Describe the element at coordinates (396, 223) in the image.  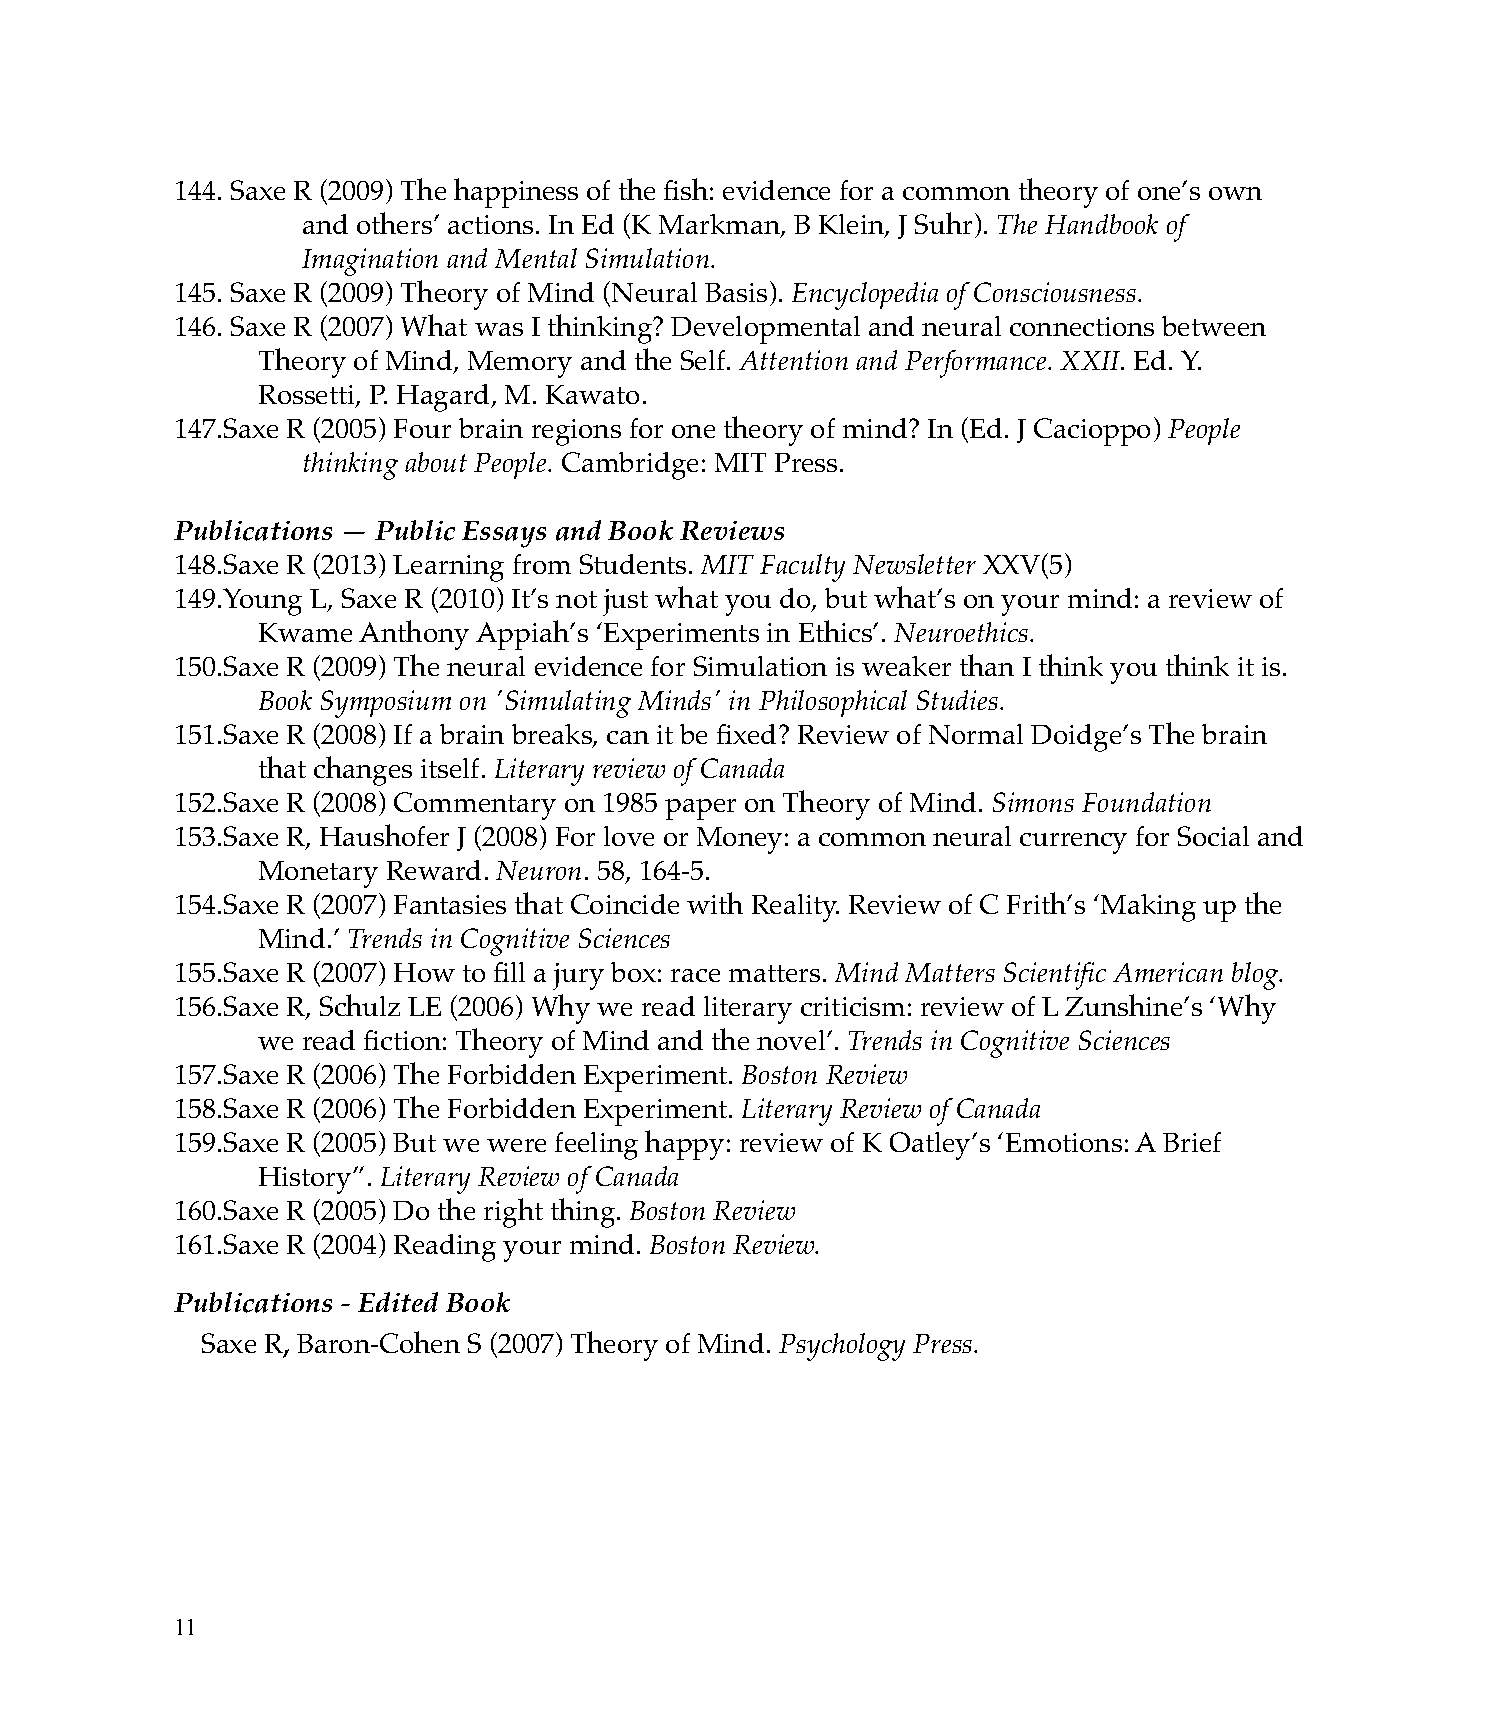
I see `others` at that location.
